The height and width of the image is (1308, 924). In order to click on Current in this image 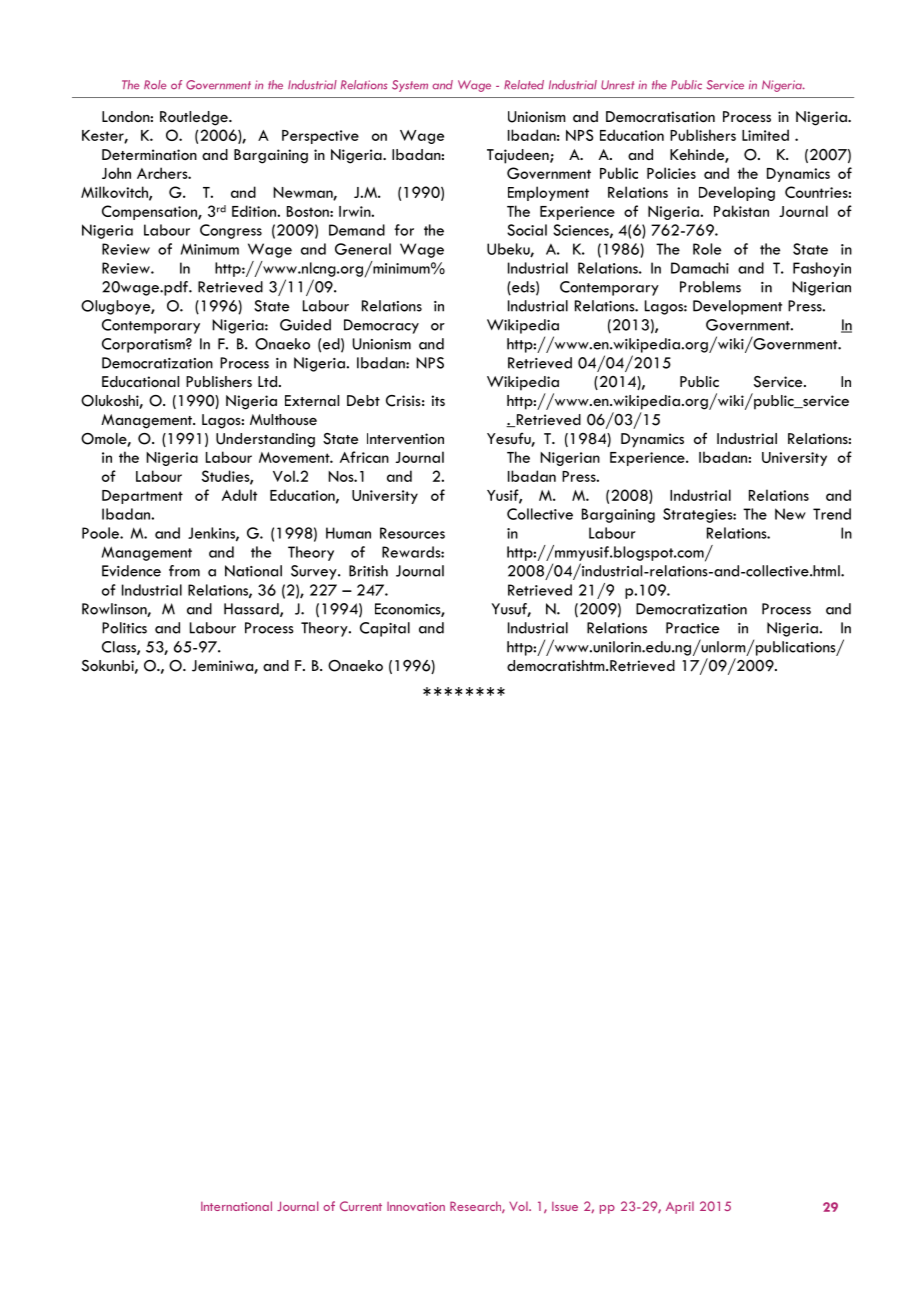, I will do `click(361, 1206)`.
